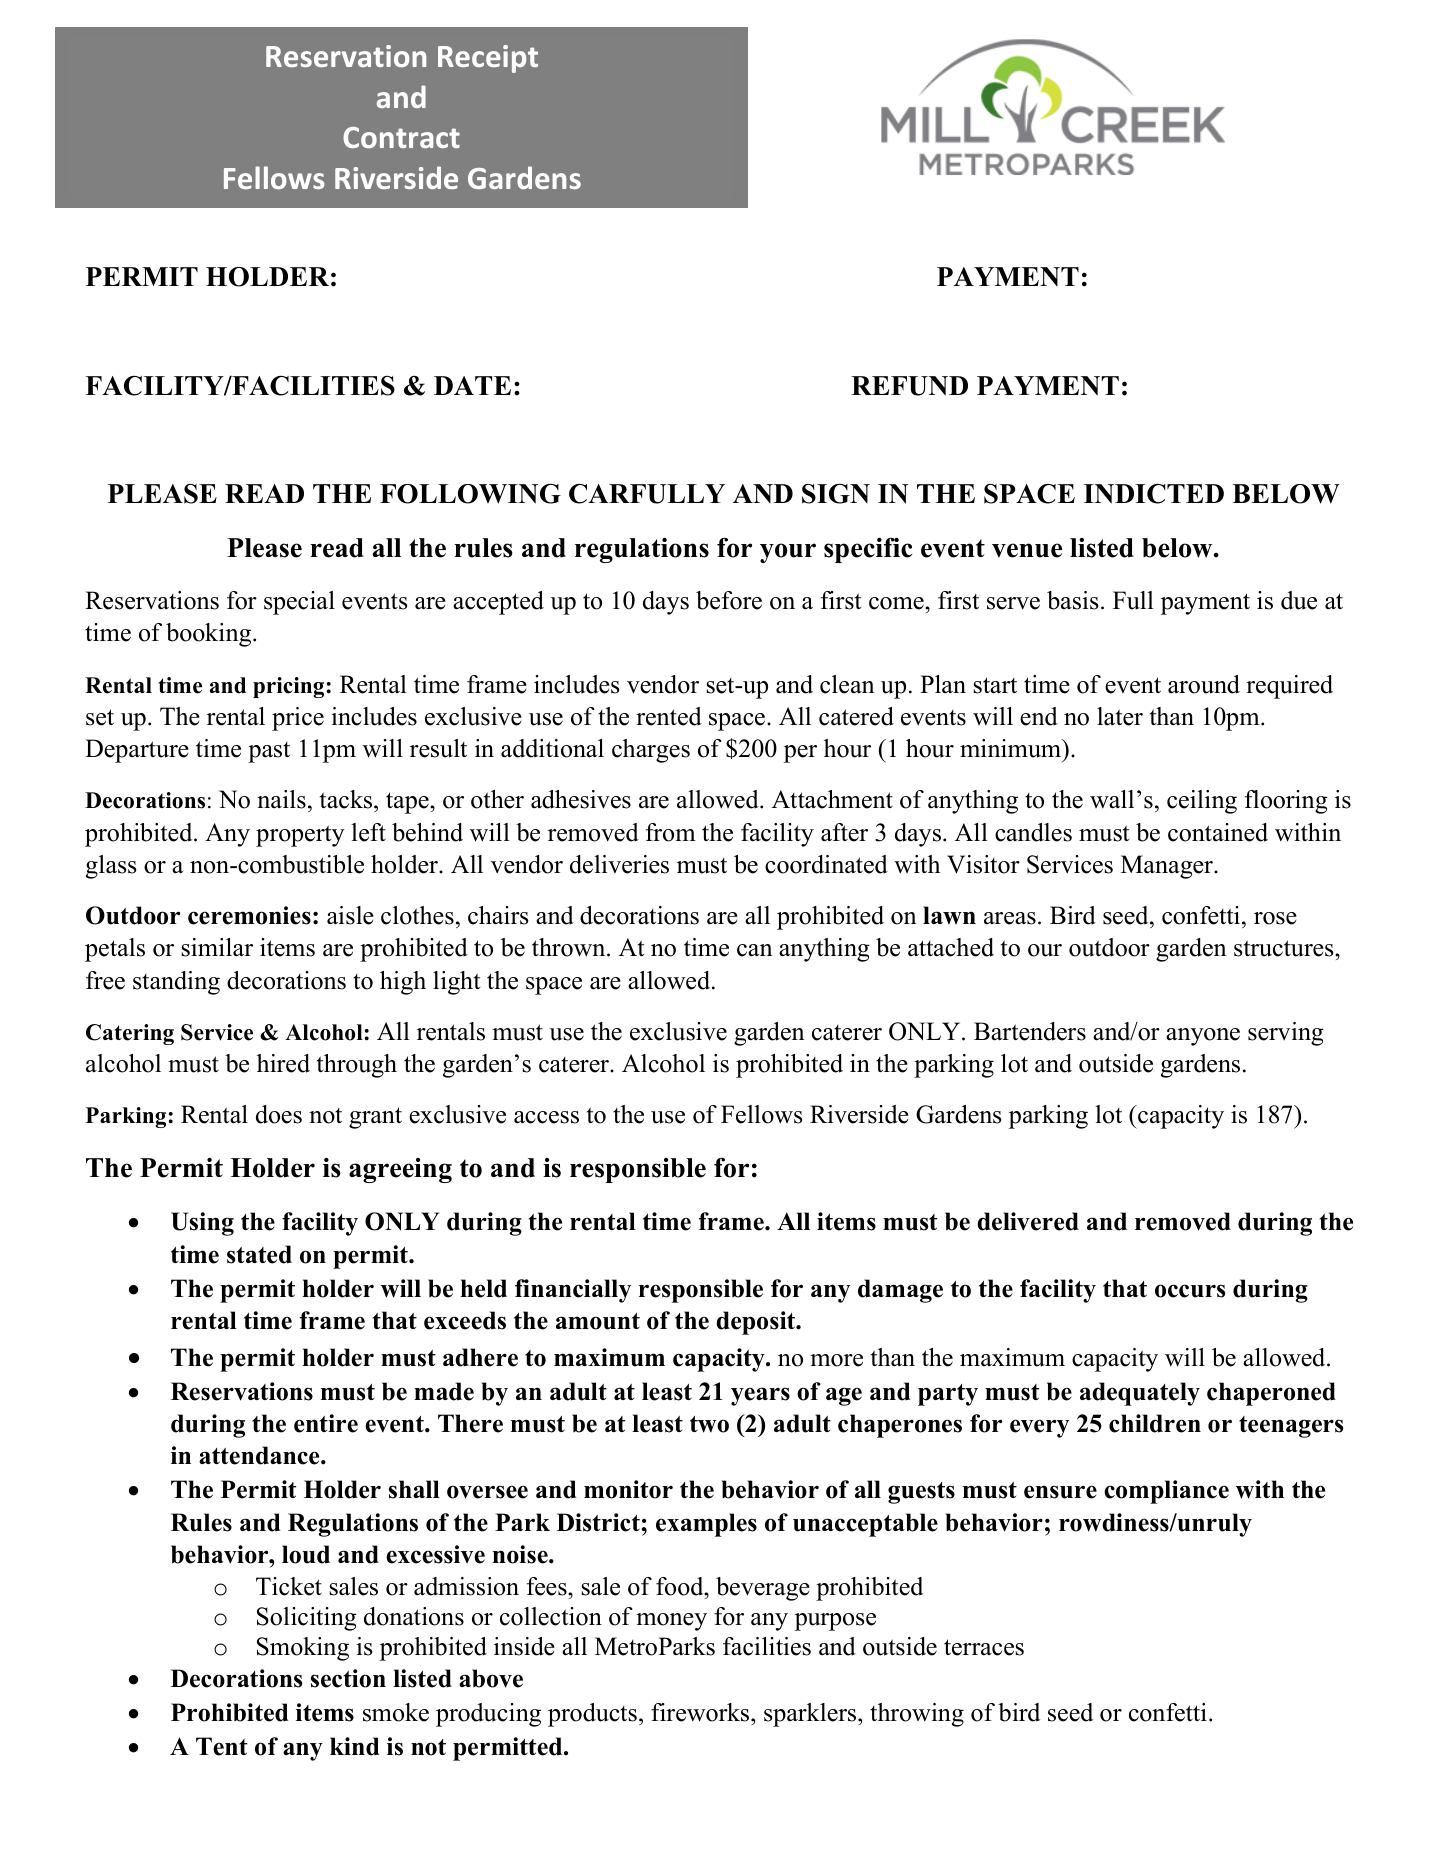 The height and width of the screenshot is (1873, 1447). I want to click on deliveries, so click(619, 864).
